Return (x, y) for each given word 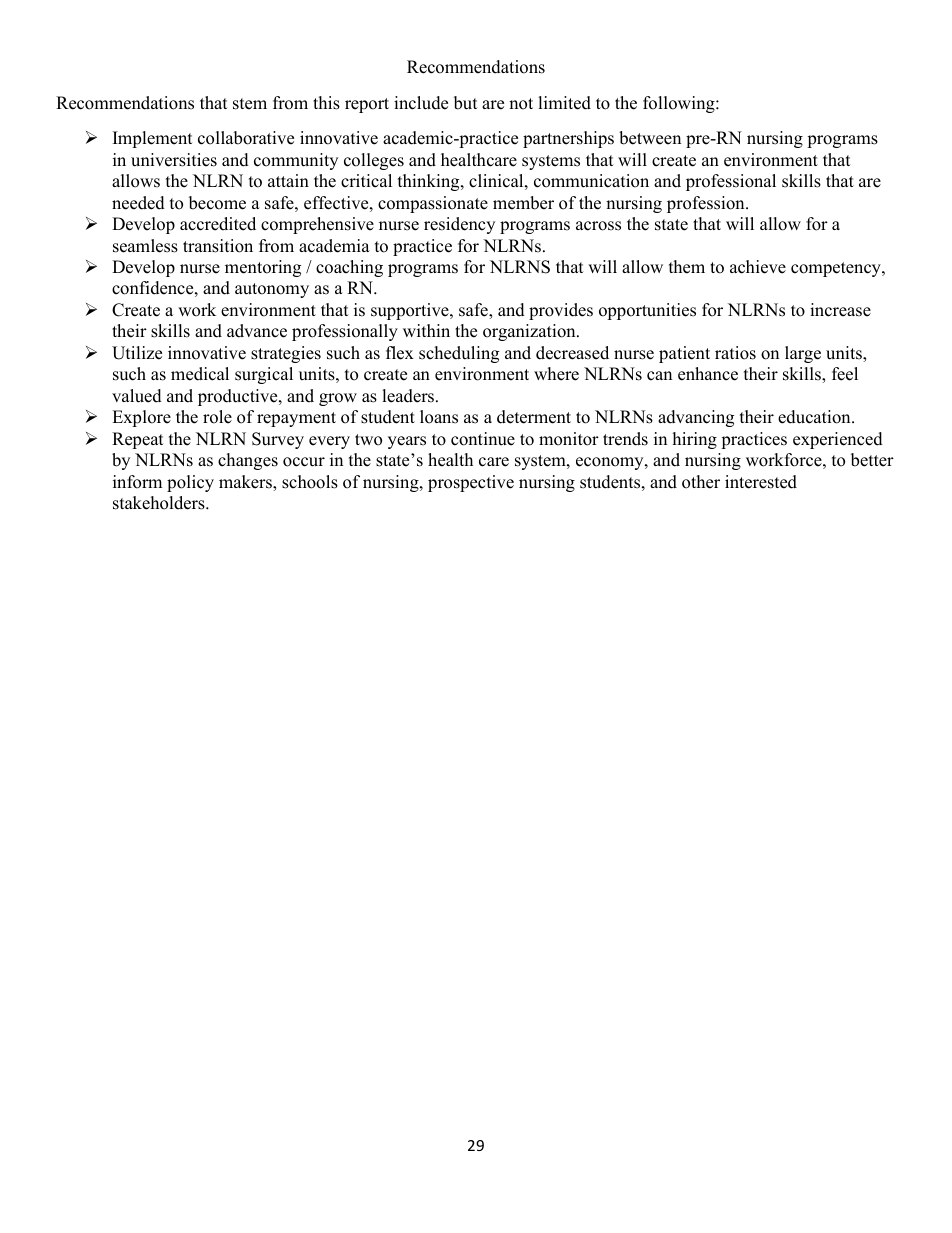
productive (239, 397)
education (815, 417)
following (680, 104)
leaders (409, 396)
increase (840, 310)
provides (561, 311)
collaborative (246, 138)
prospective (471, 483)
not (521, 104)
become (217, 203)
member (523, 203)
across (598, 226)
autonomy (272, 290)
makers (246, 483)
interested (761, 482)
